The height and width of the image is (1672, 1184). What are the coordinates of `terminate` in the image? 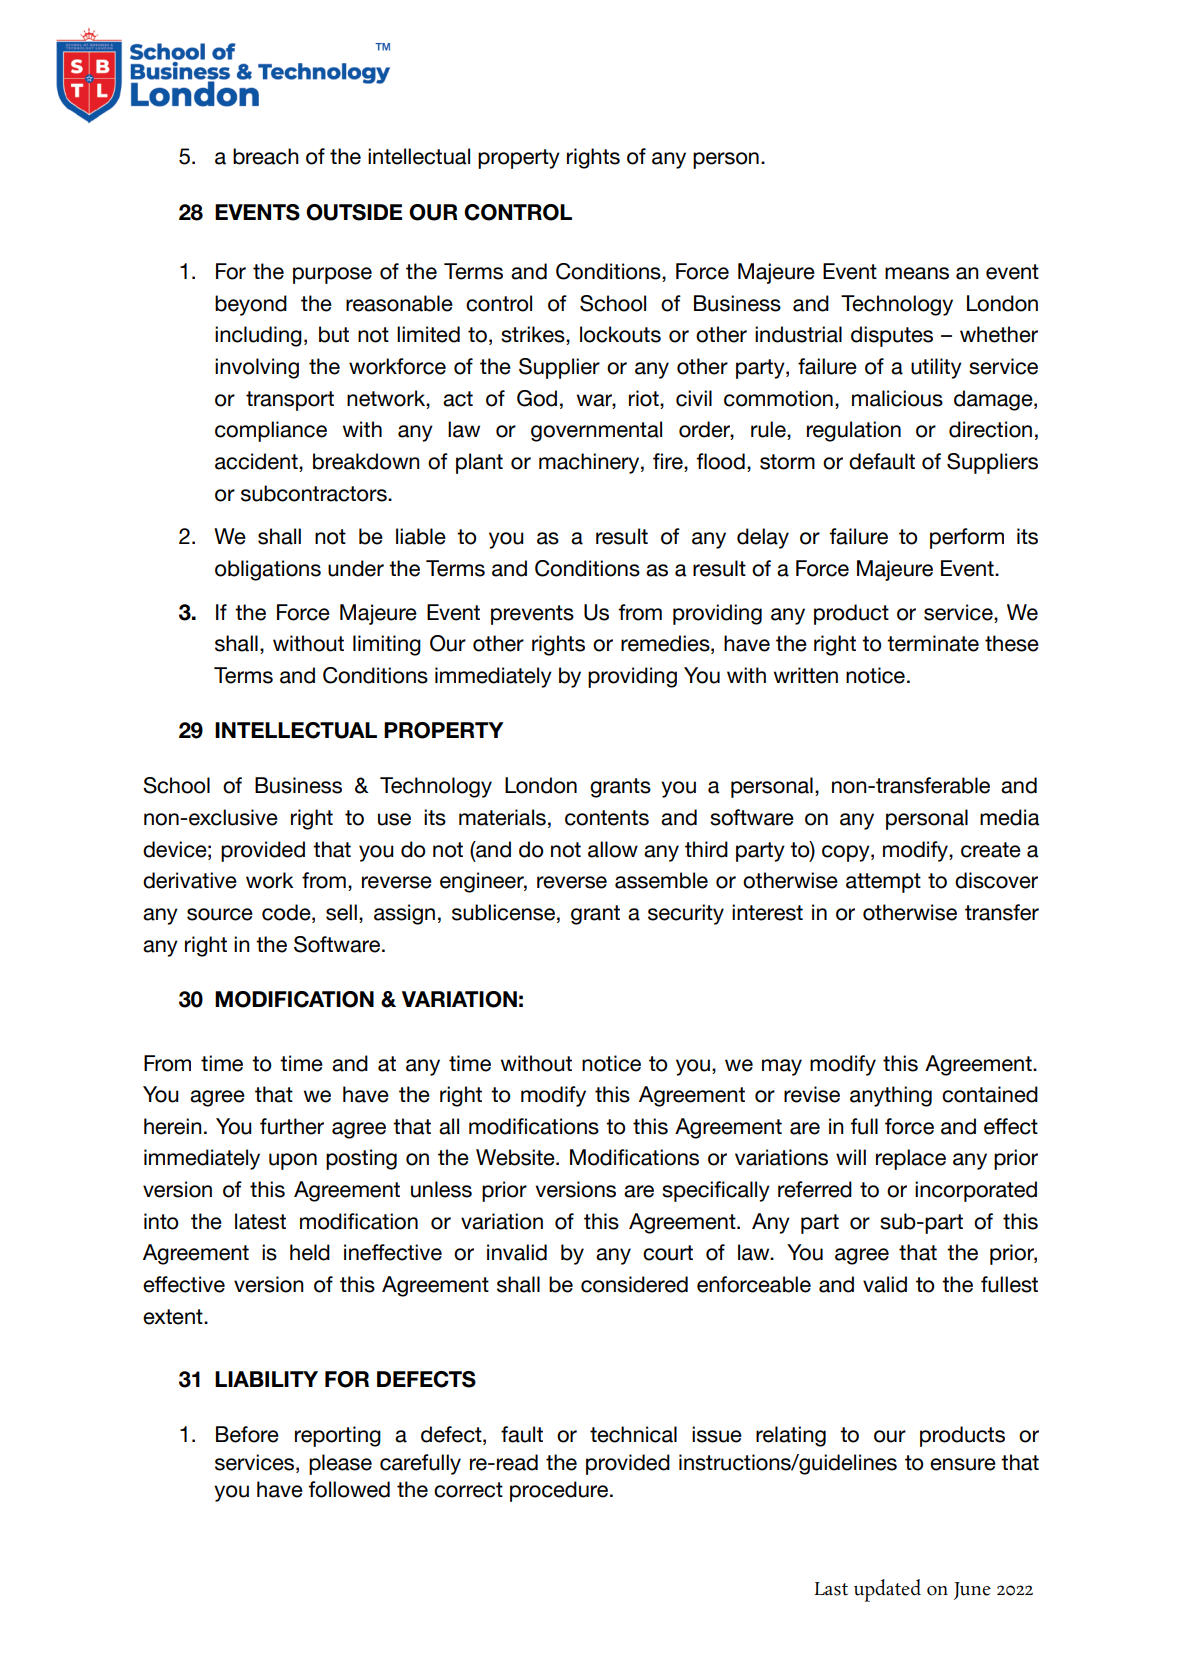 It's located at (933, 643).
